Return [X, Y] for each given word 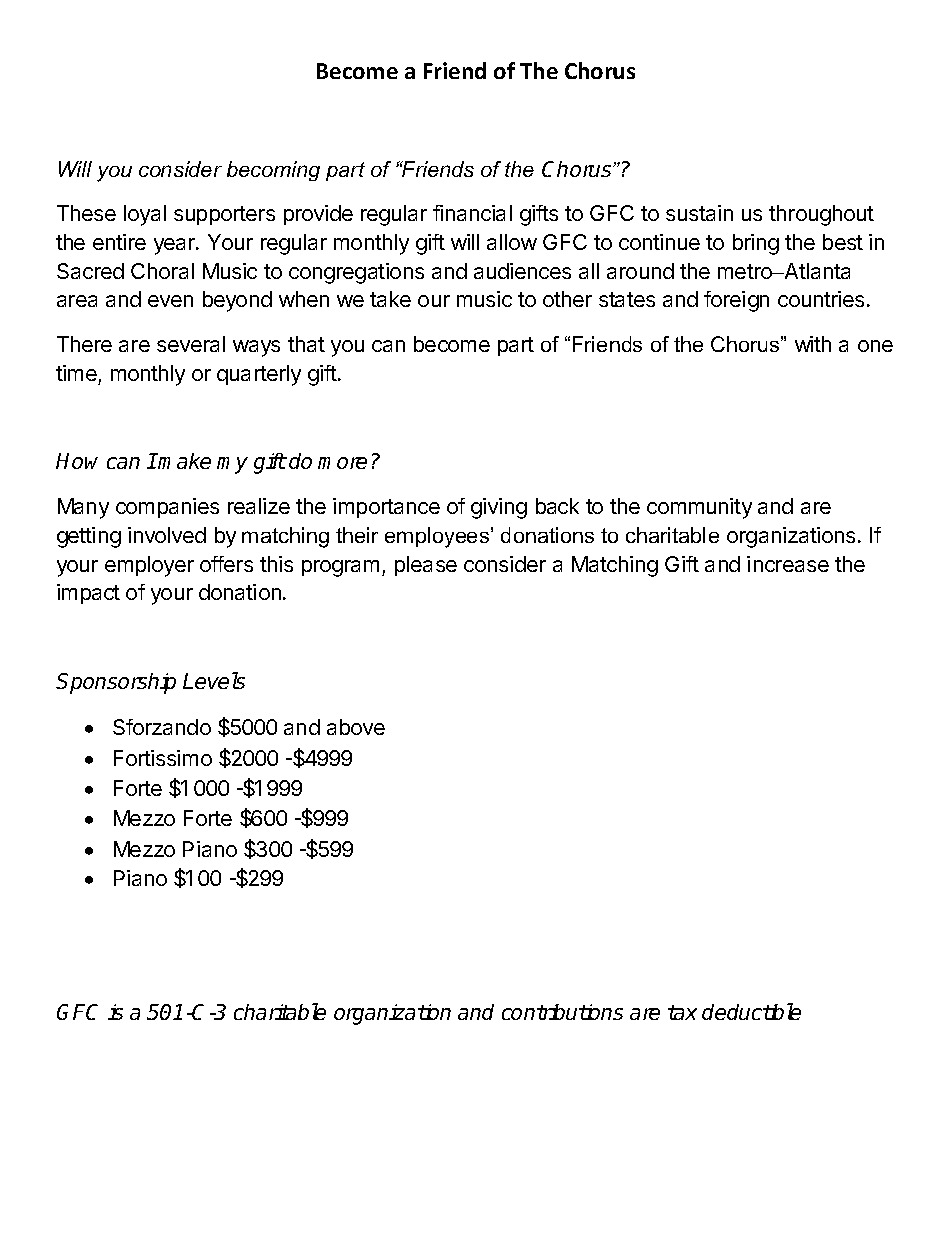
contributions [562, 1012]
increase [788, 564]
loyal [145, 215]
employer [149, 566]
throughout [821, 215]
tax [682, 1012]
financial [472, 213]
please [426, 566]
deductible [751, 1011]
